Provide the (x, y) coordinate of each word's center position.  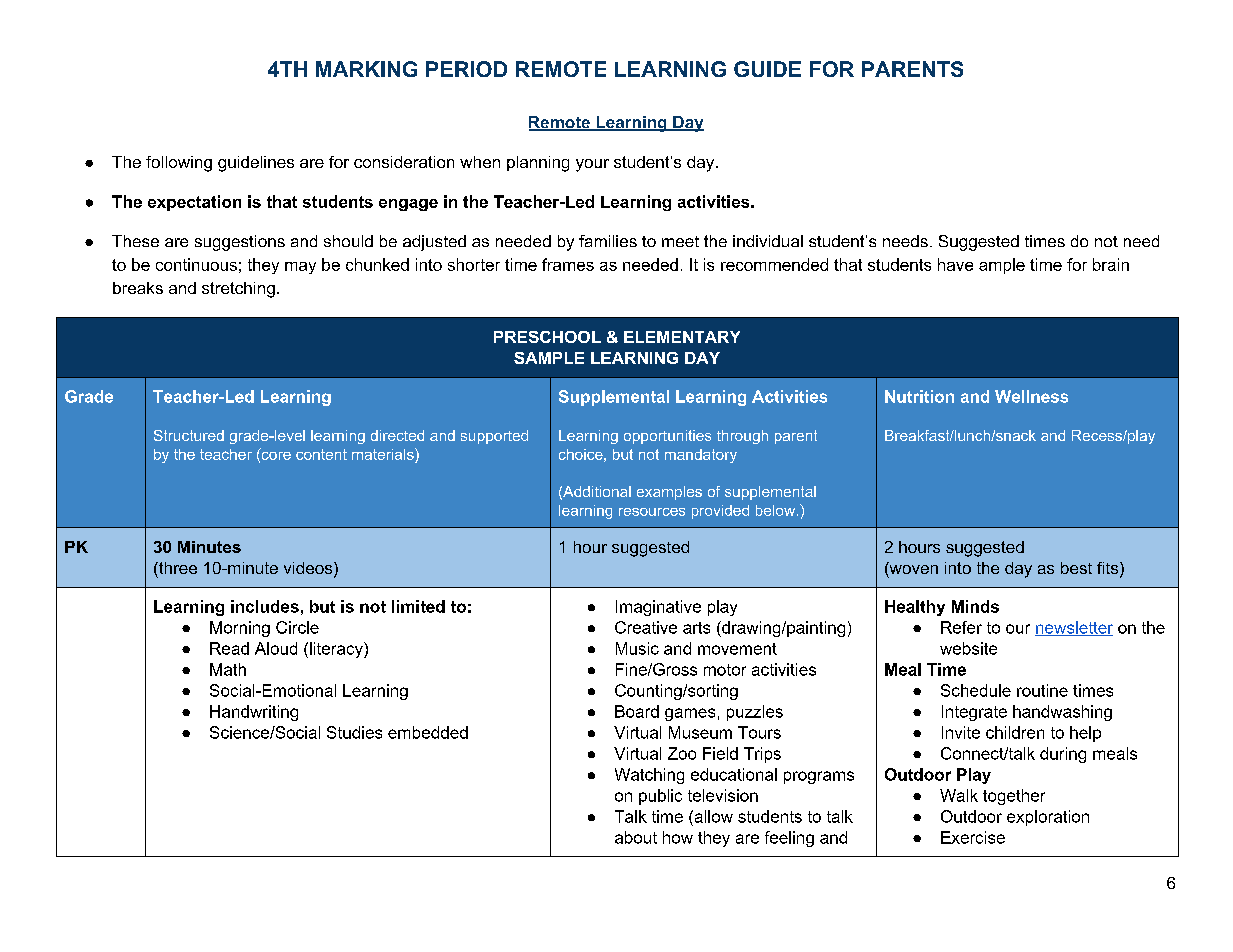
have (955, 264)
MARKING (366, 69)
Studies (354, 732)
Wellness (1031, 396)
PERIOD (466, 69)
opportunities (667, 437)
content (321, 454)
